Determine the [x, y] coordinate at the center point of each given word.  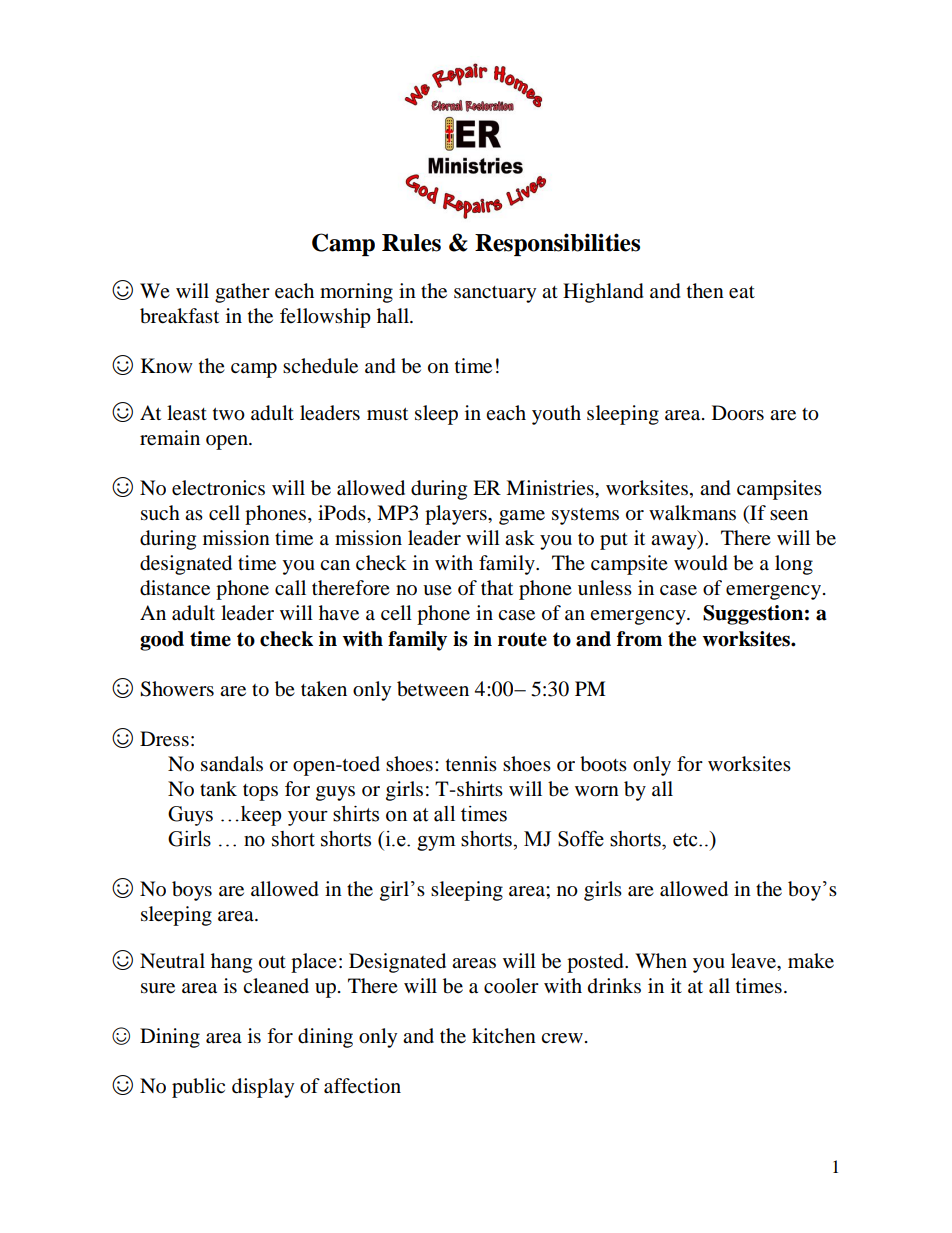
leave [754, 961]
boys [192, 891]
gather [242, 293]
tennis [471, 763]
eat [742, 292]
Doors [738, 413]
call [290, 588]
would [701, 563]
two [229, 414]
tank [218, 789]
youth [556, 415]
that [497, 588]
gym [436, 843]
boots [603, 764]
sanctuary [495, 294]
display [263, 1088]
